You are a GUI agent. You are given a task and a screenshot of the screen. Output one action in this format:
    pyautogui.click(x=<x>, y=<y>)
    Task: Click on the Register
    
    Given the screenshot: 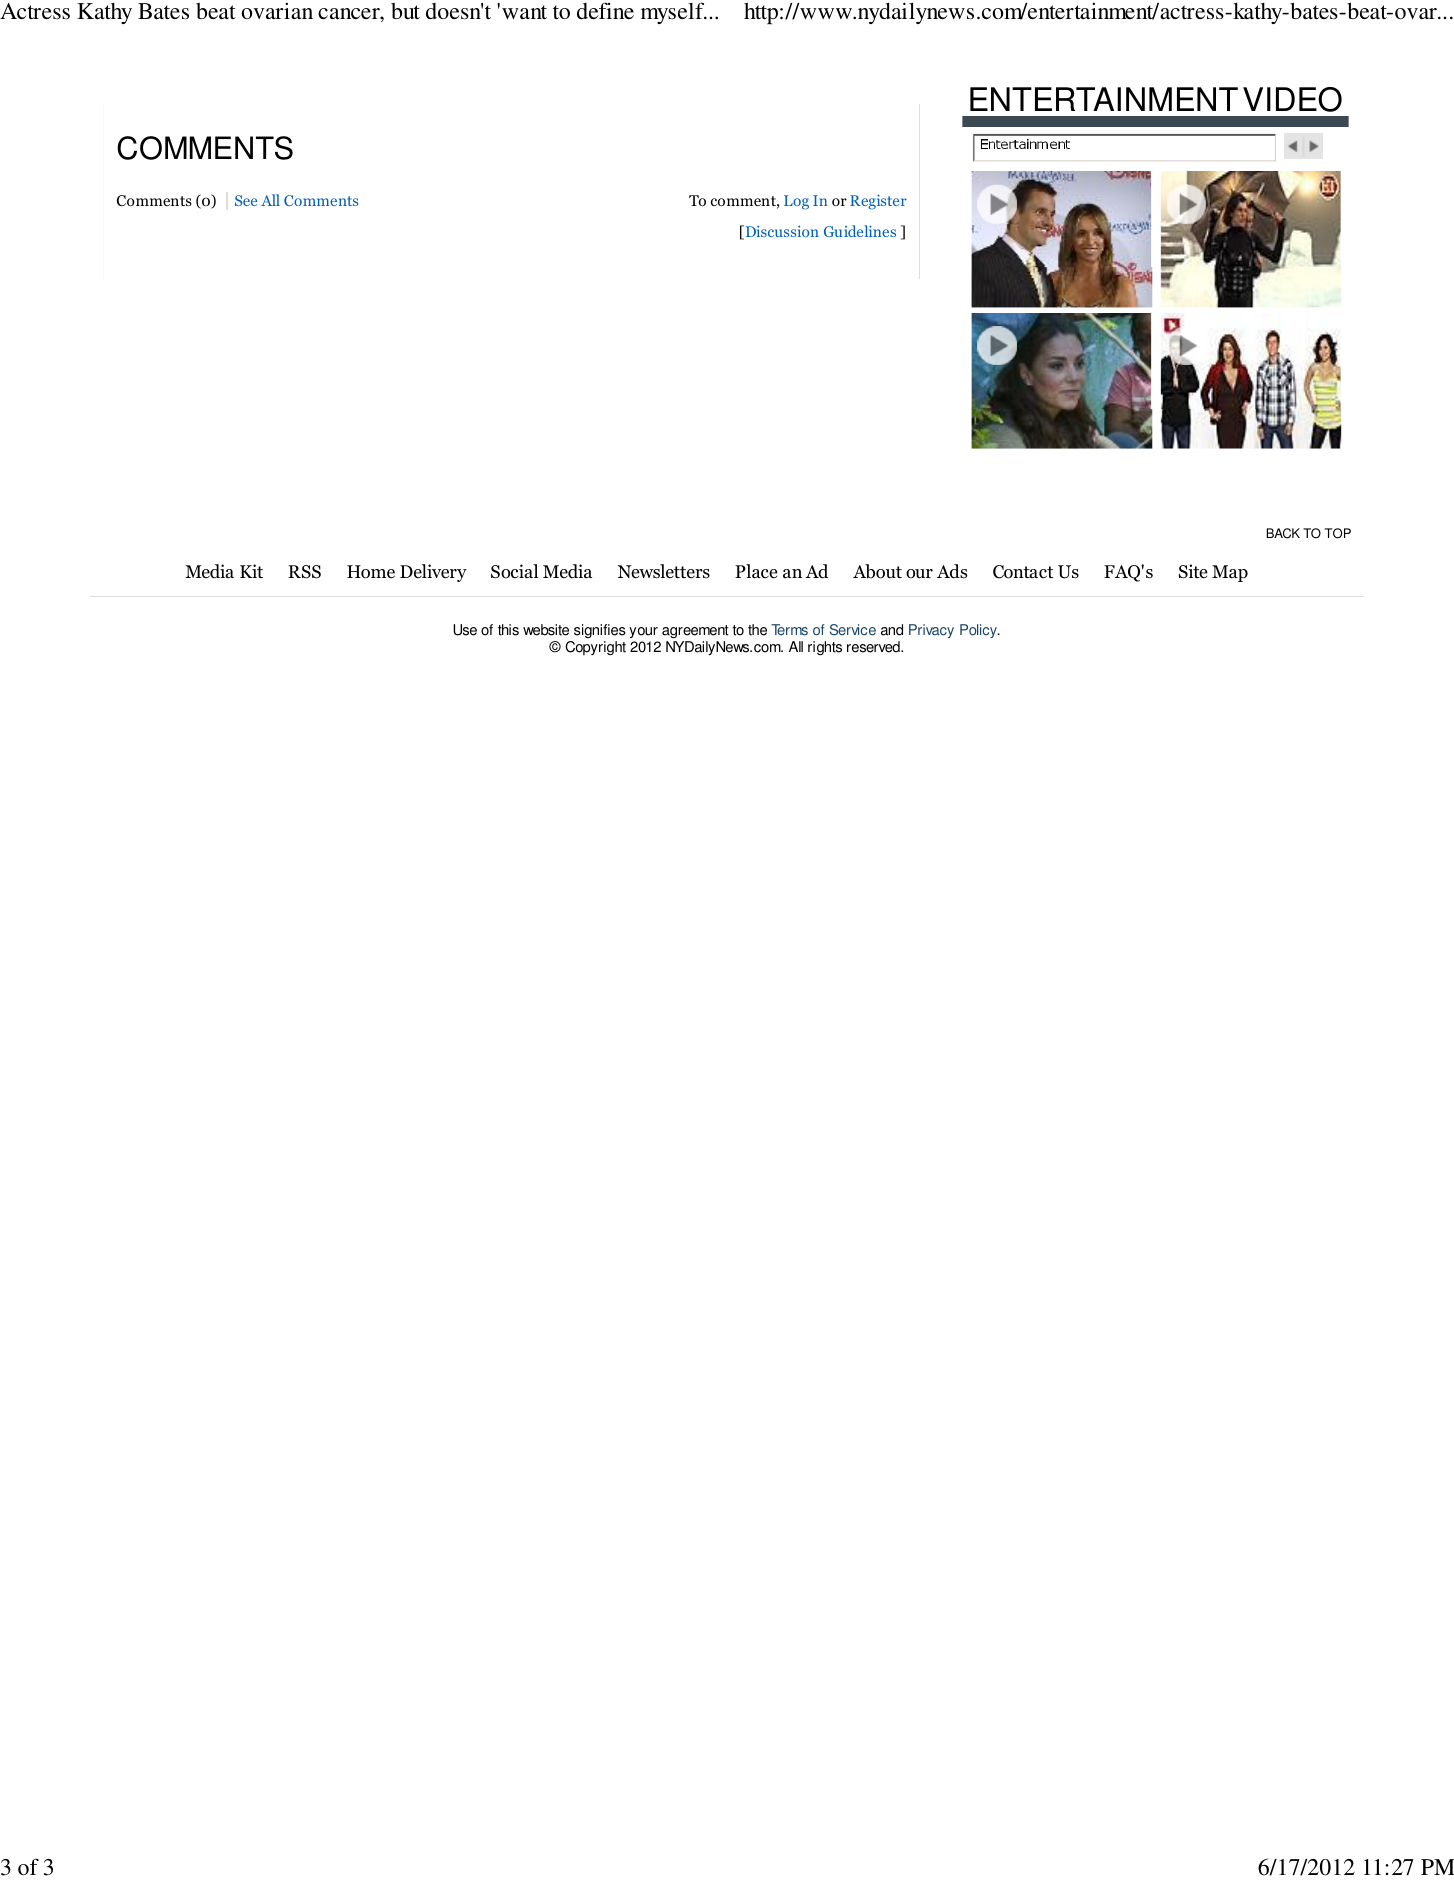 What is the action you would take?
    pyautogui.click(x=878, y=202)
